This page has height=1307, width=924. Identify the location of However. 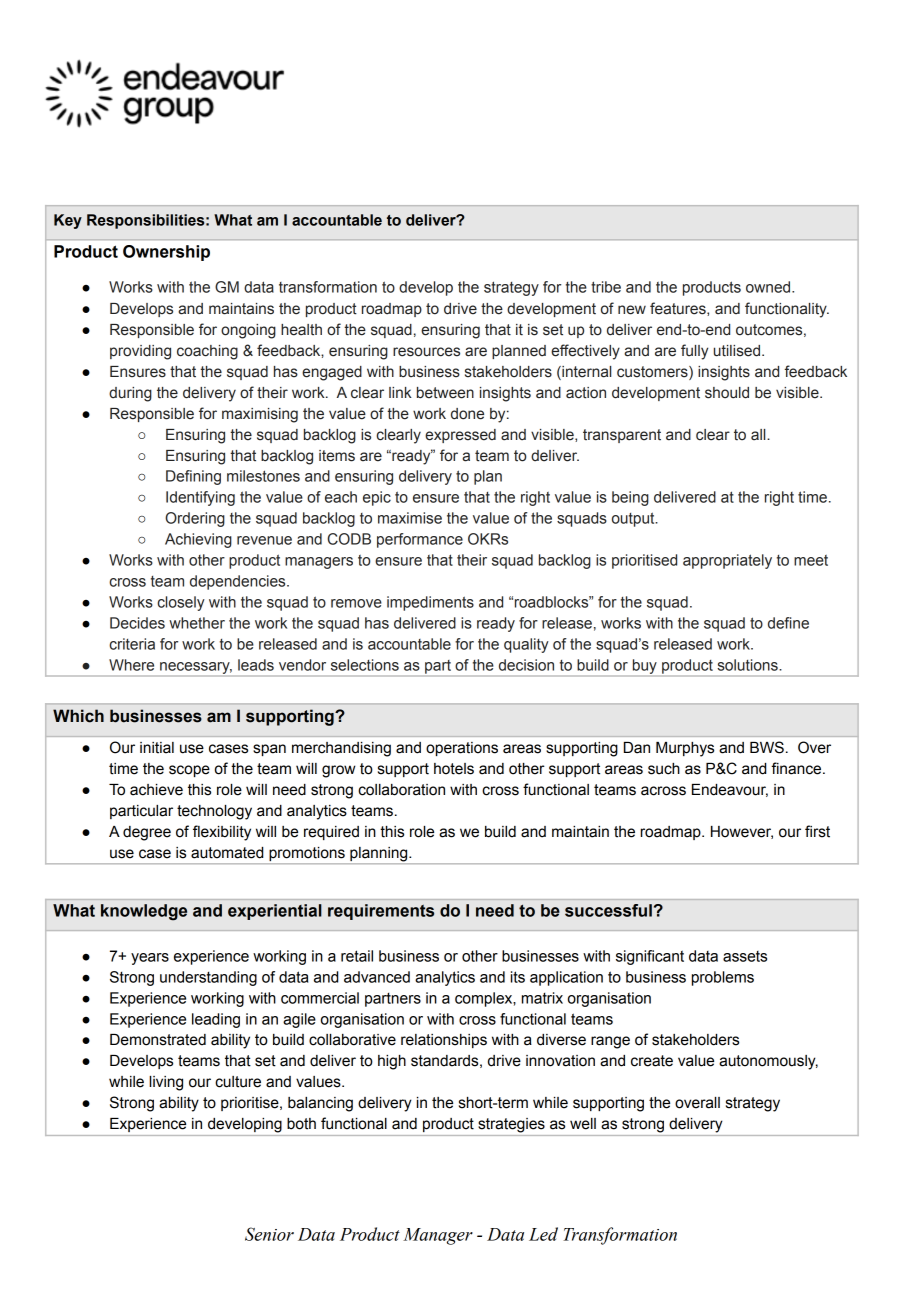
(742, 832).
